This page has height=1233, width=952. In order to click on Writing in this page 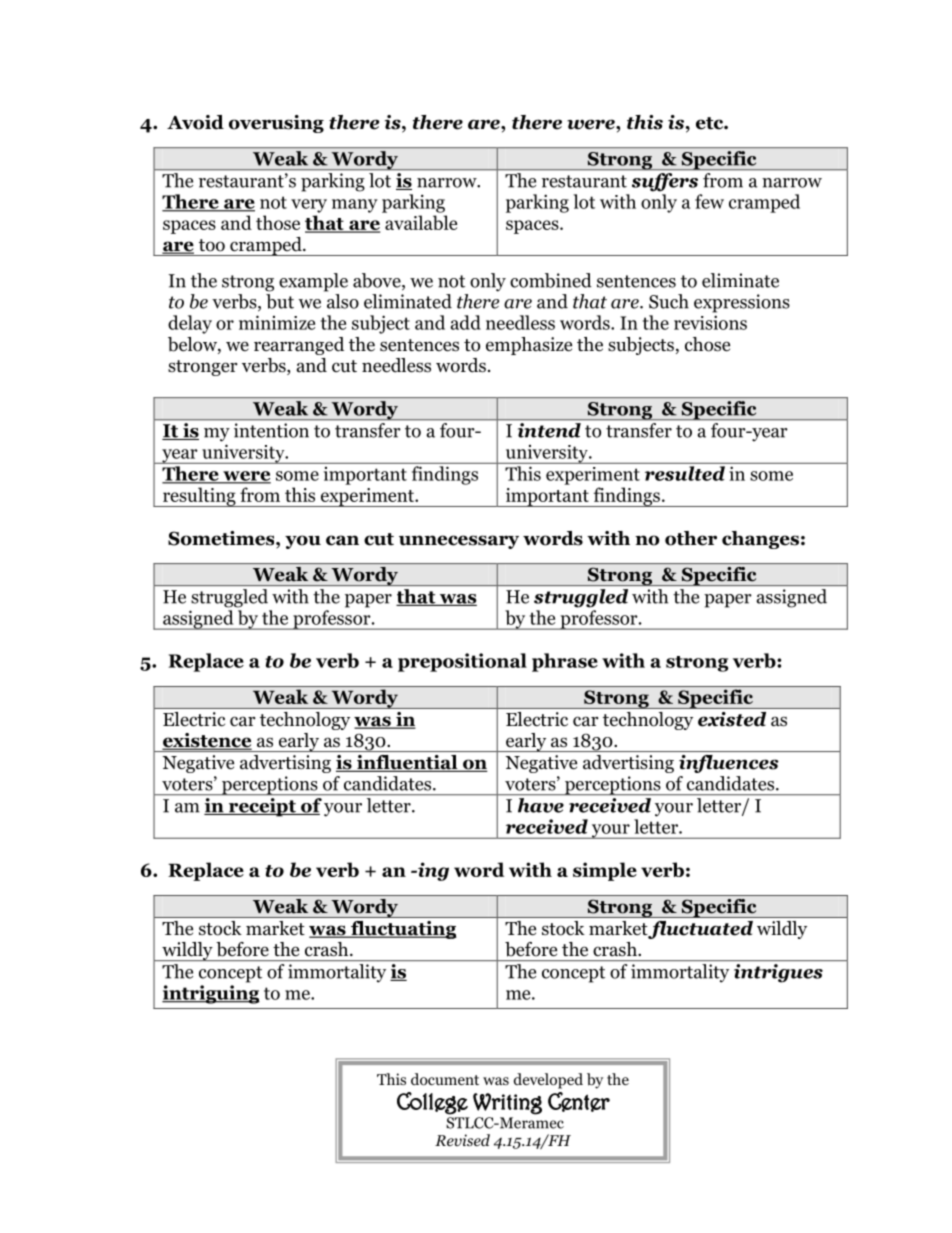, I will do `click(507, 1104)`.
